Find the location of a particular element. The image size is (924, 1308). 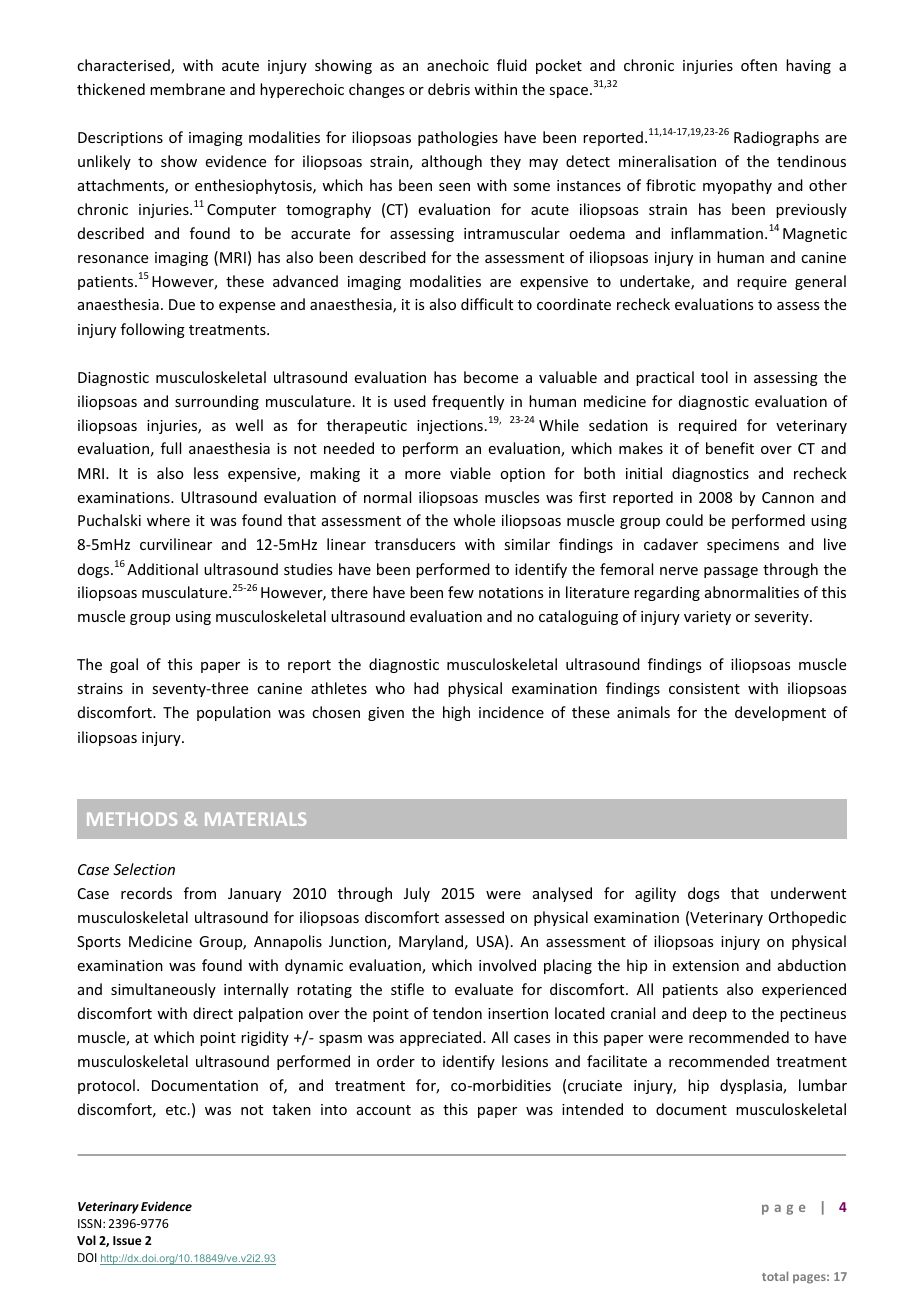

total is located at coordinates (775, 1276).
